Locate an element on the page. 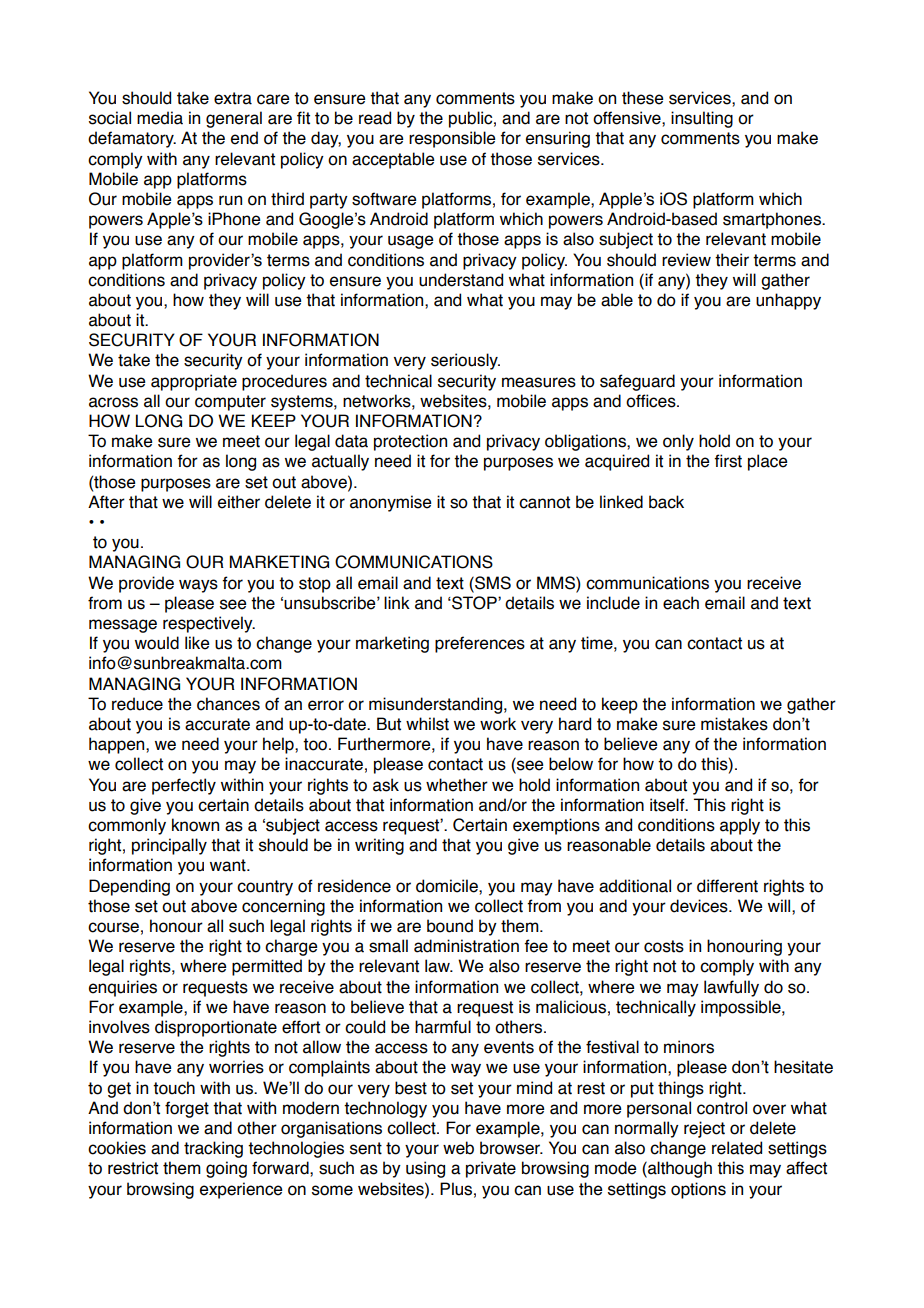 Image resolution: width=924 pixels, height=1308 pixels. either is located at coordinates (239, 502).
